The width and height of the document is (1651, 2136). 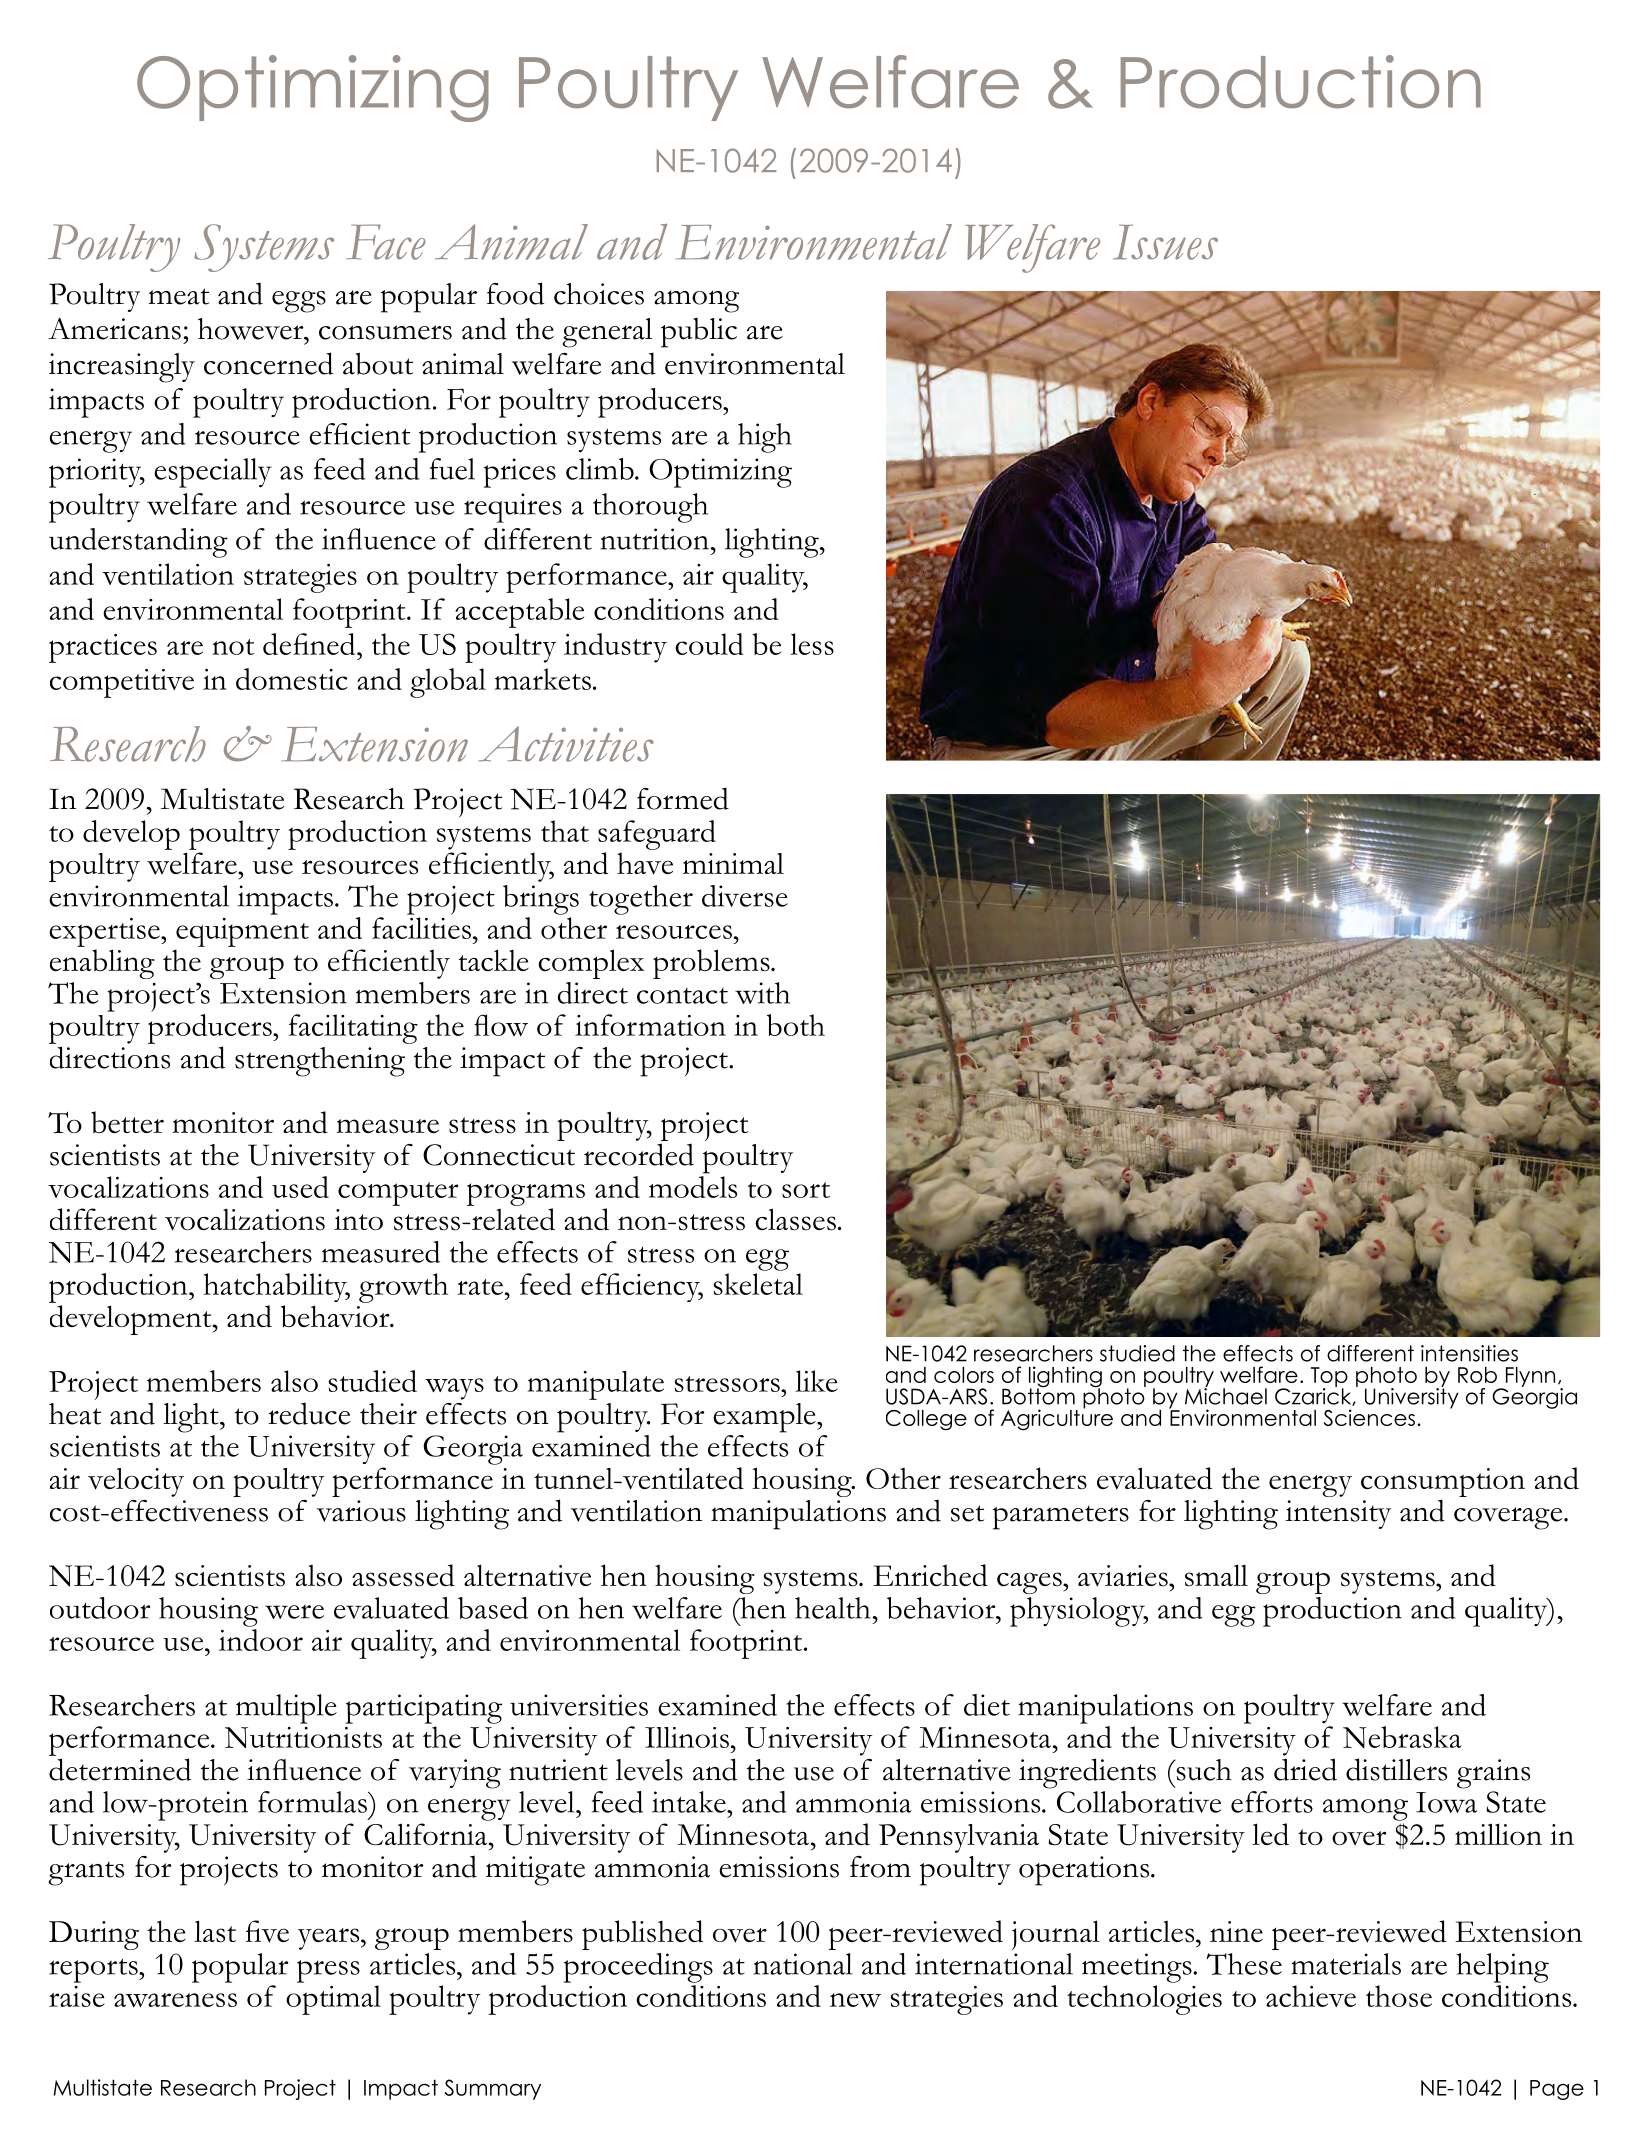 I want to click on eggs, so click(x=299, y=302).
